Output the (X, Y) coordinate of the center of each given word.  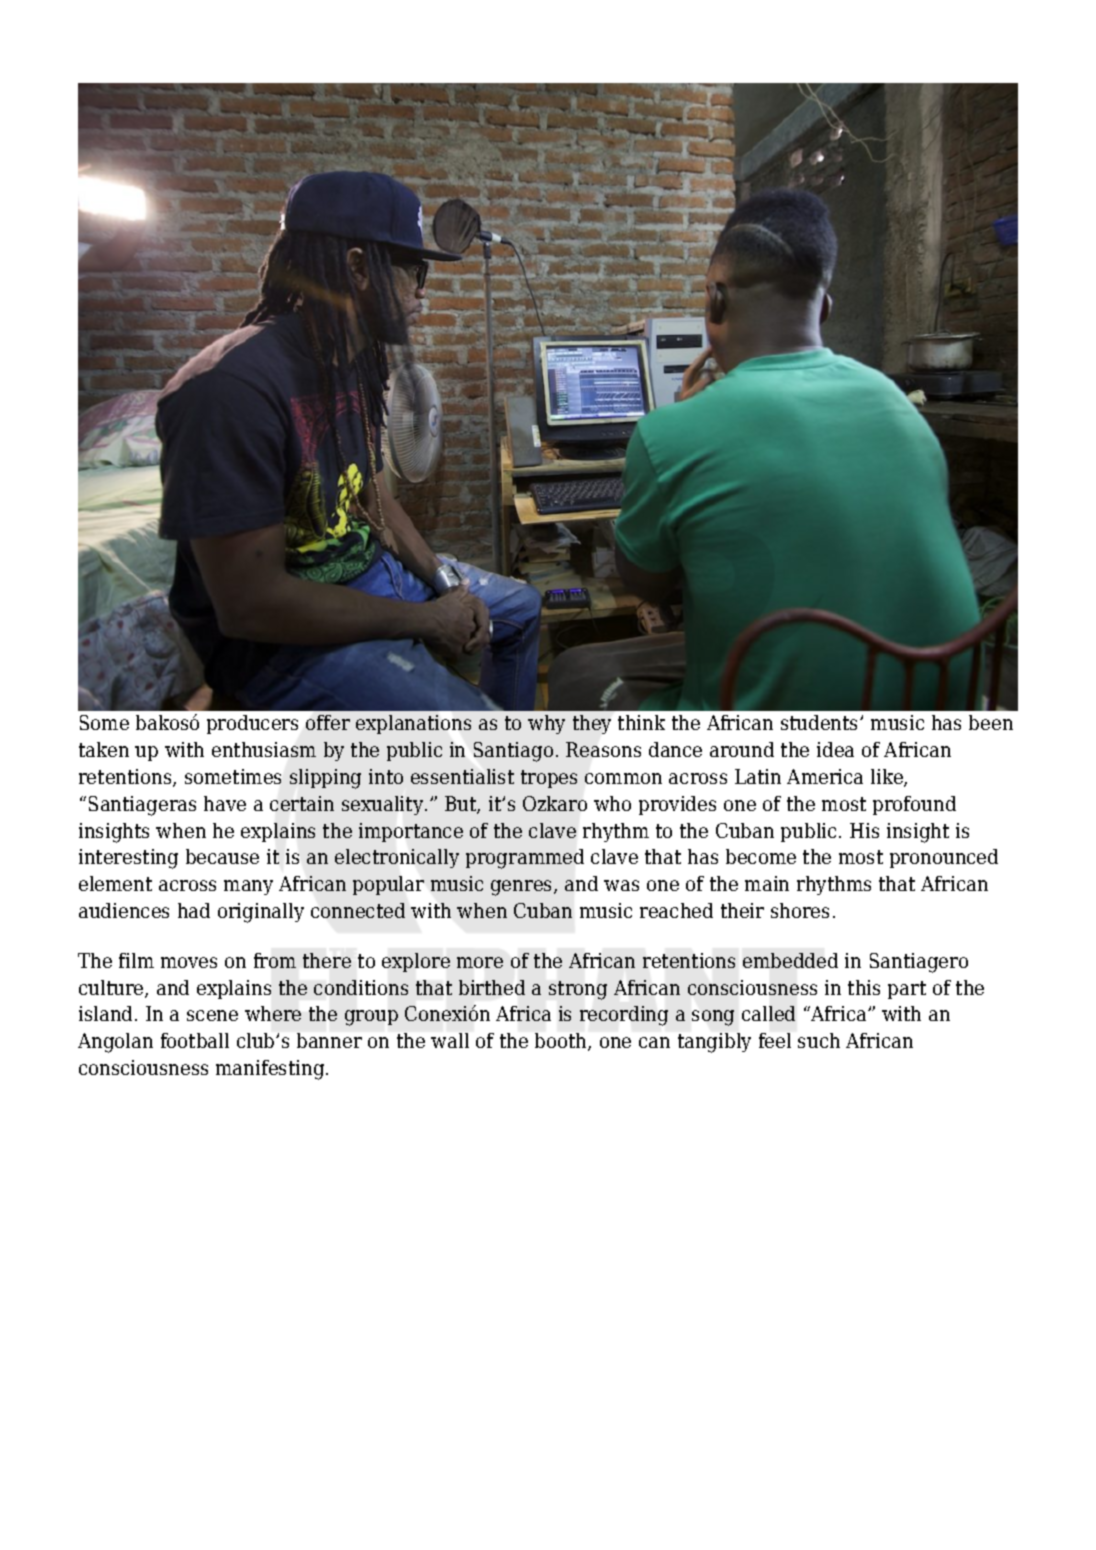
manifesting (271, 1070)
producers (252, 724)
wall (450, 1040)
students (821, 722)
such (819, 1040)
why (546, 724)
